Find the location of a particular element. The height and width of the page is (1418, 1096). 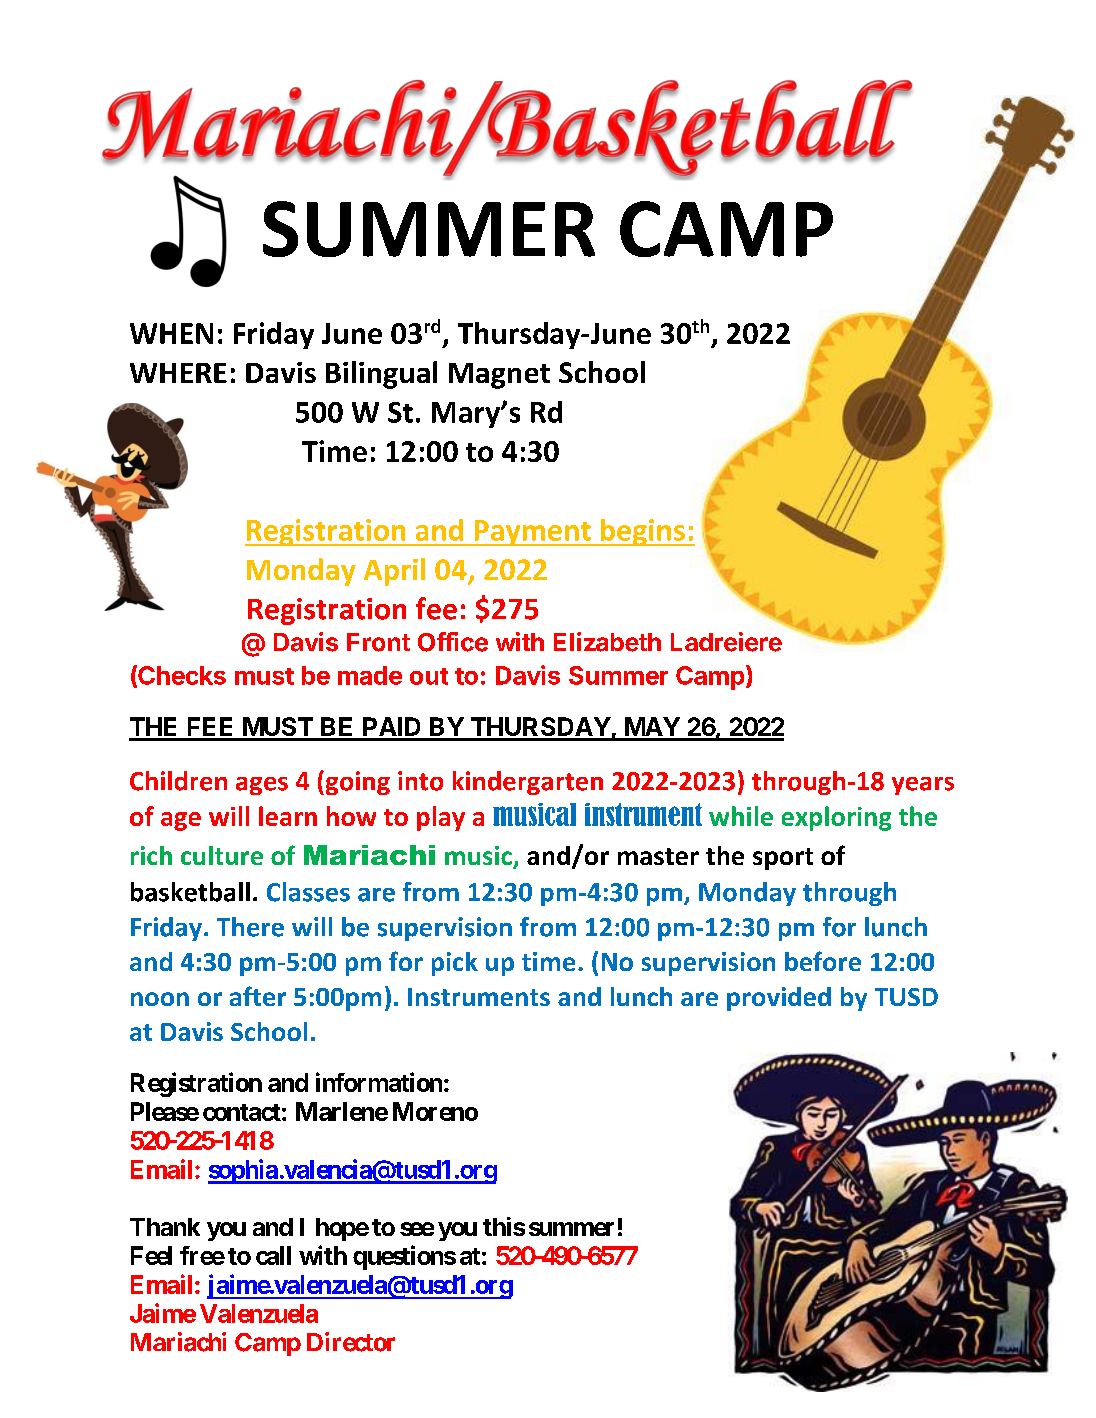

after is located at coordinates (258, 996).
